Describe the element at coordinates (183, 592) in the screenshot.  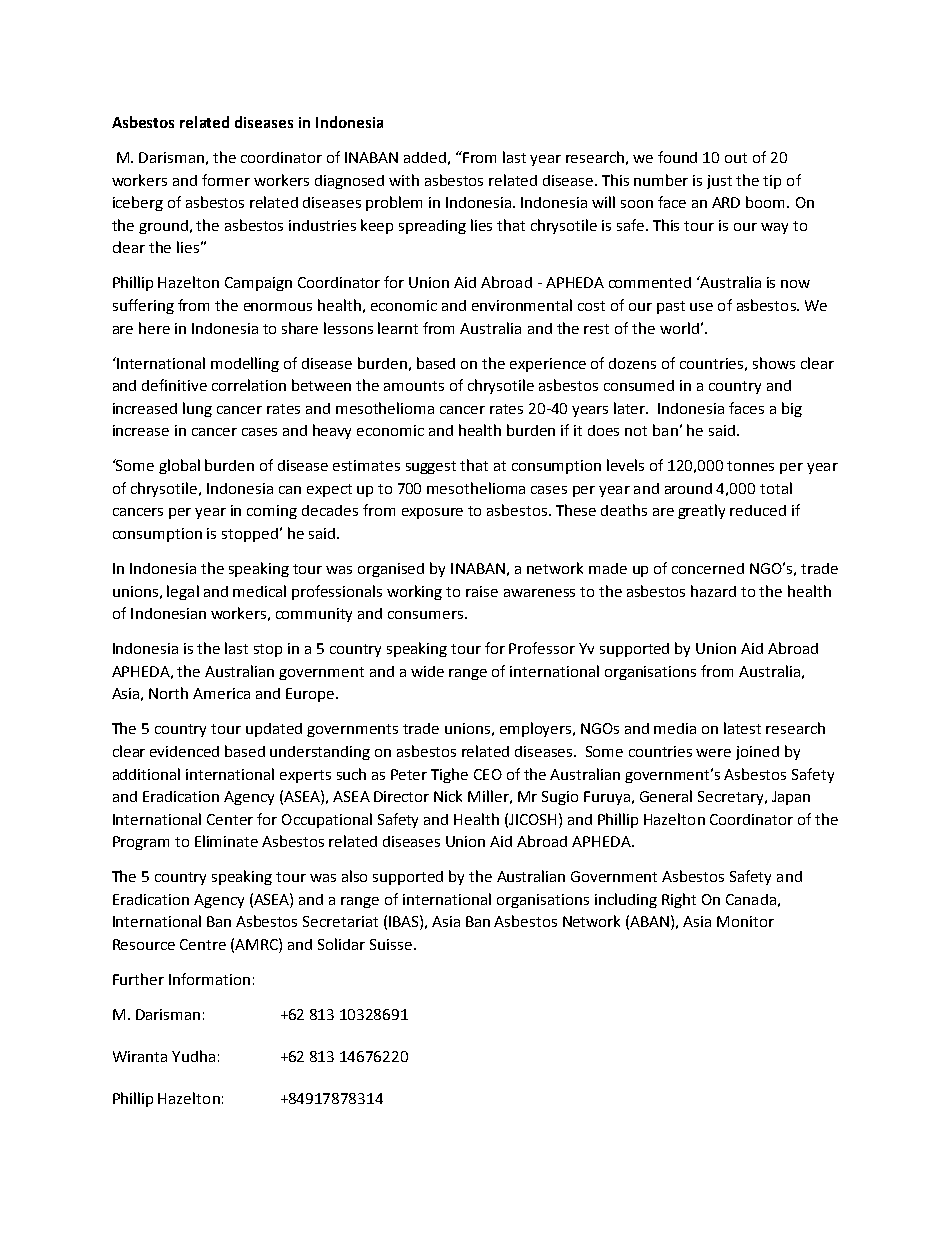
I see `legal` at that location.
